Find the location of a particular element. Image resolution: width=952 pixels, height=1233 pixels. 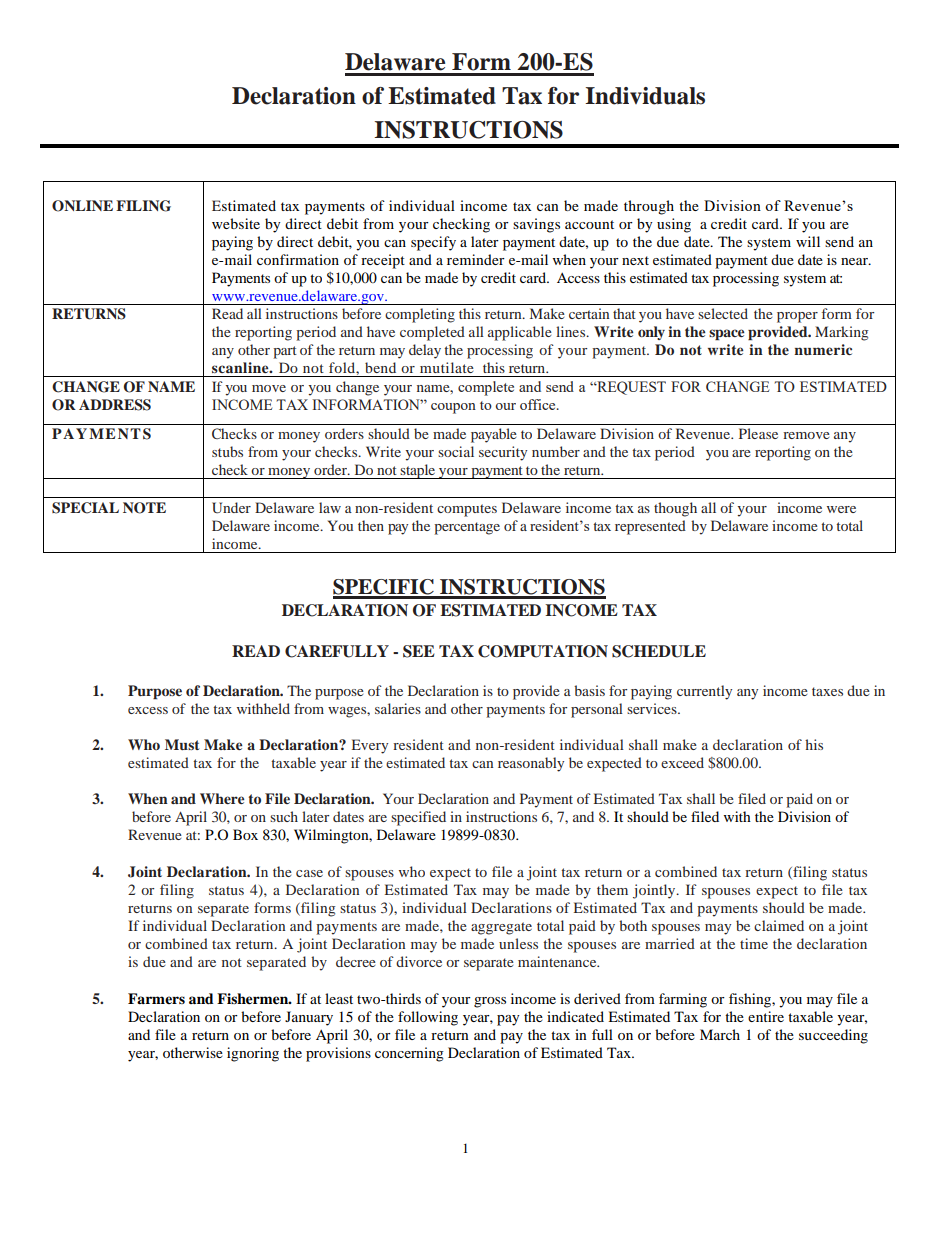

website is located at coordinates (236, 223).
